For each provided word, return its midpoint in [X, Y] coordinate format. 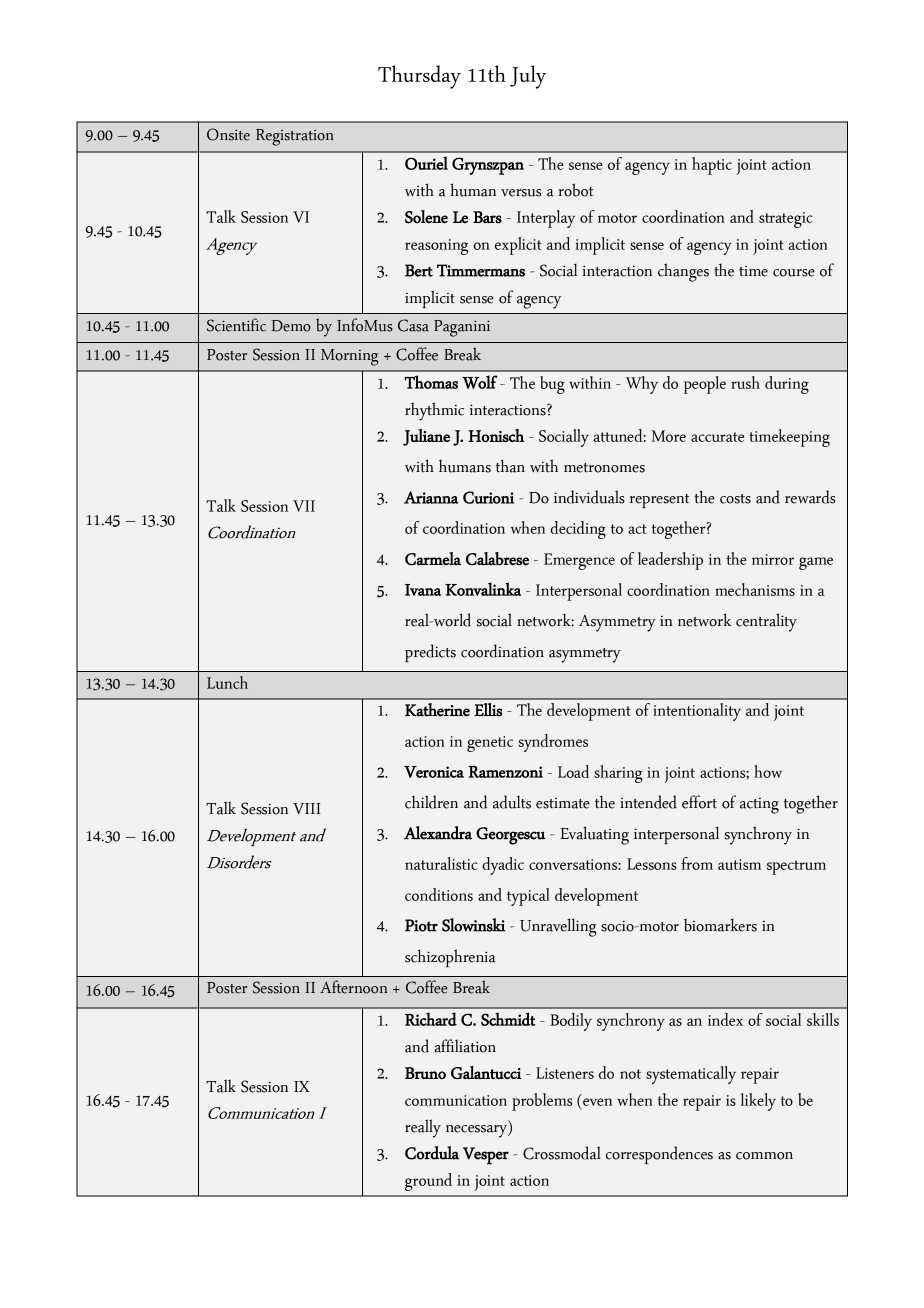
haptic [712, 166]
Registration [295, 137]
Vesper [486, 1156]
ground [428, 1182]
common [764, 1156]
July [528, 77]
